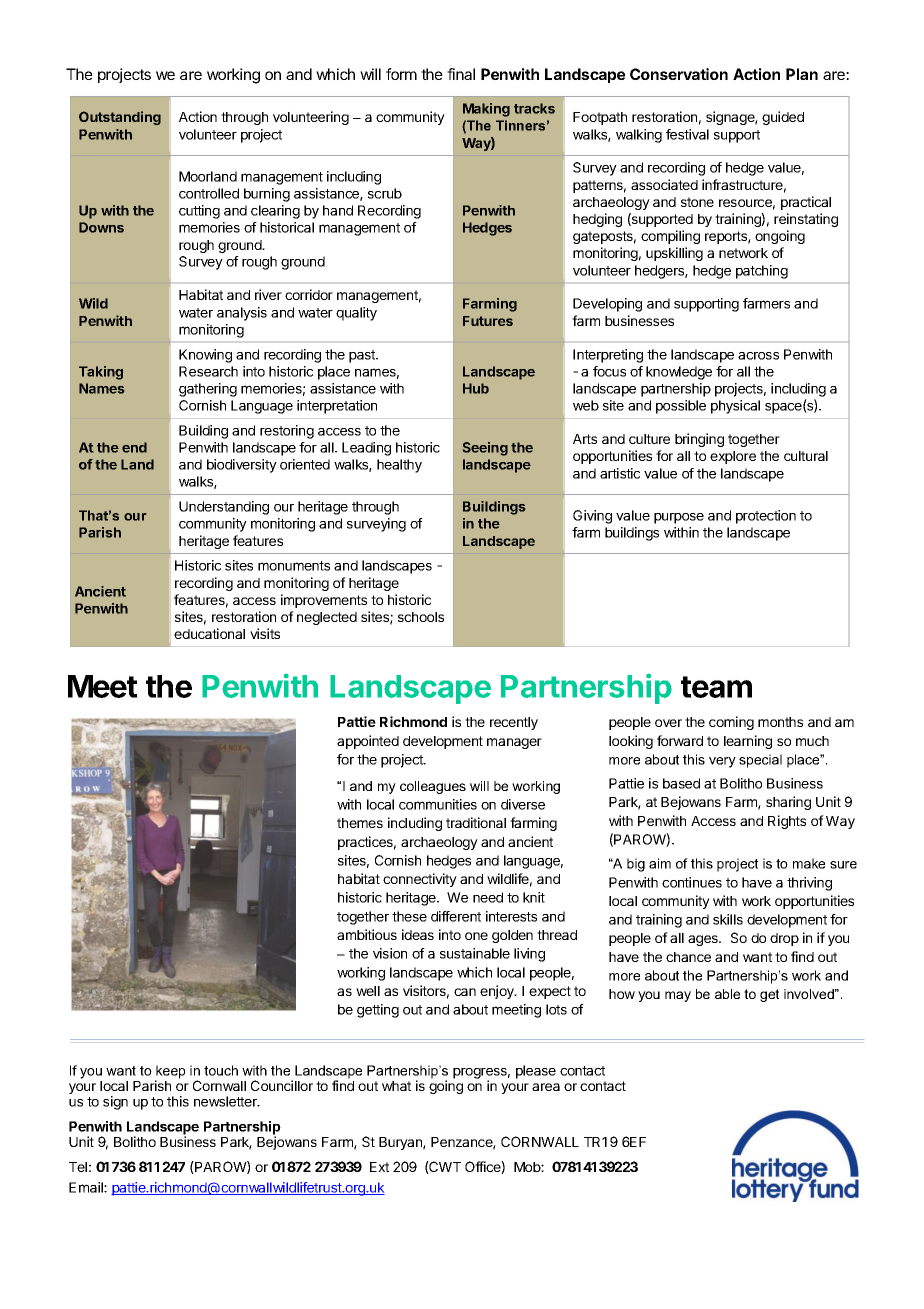 The width and height of the image is (924, 1309). What do you see at coordinates (788, 803) in the image?
I see `sharing` at bounding box center [788, 803].
